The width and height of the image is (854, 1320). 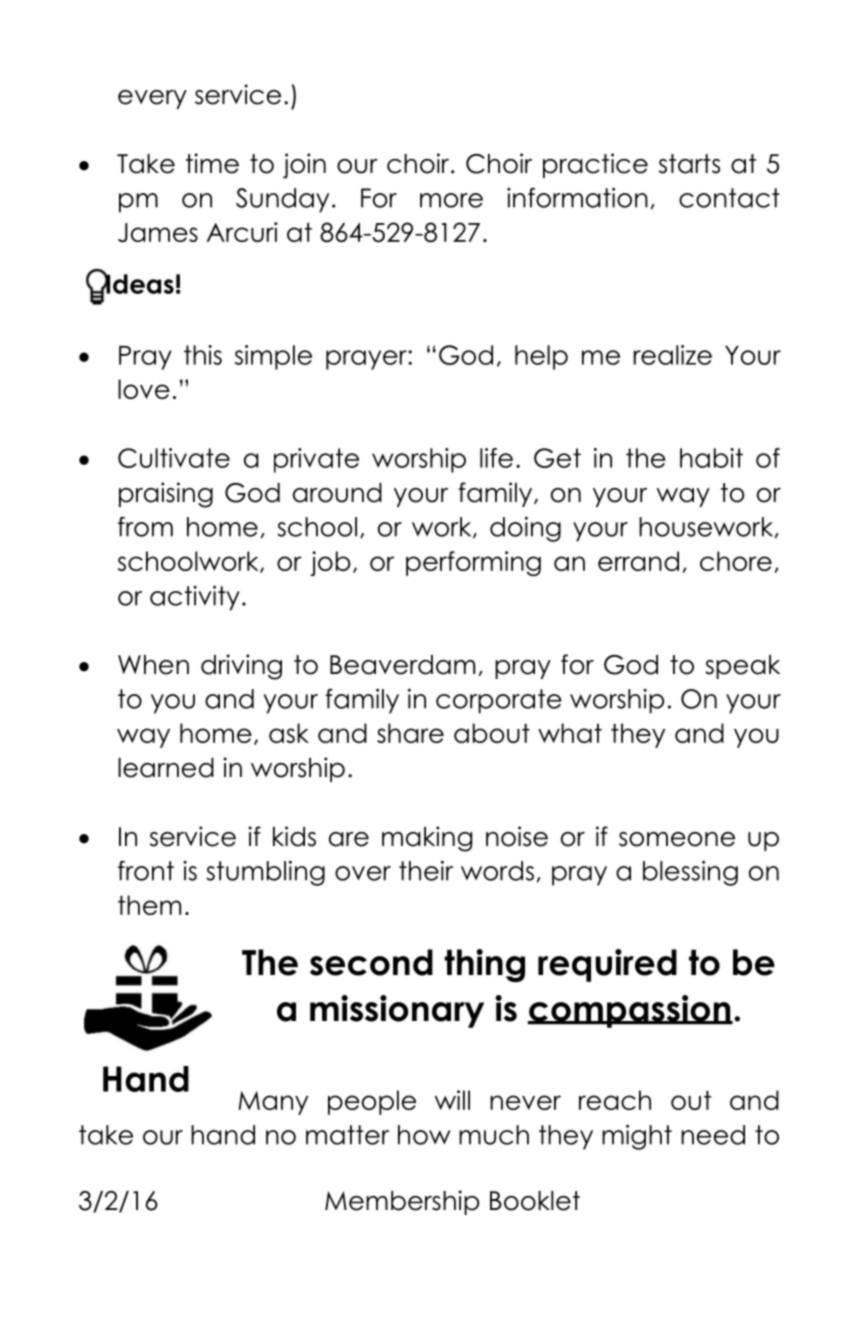 What do you see at coordinates (265, 873) in the image?
I see `stumbling` at bounding box center [265, 873].
